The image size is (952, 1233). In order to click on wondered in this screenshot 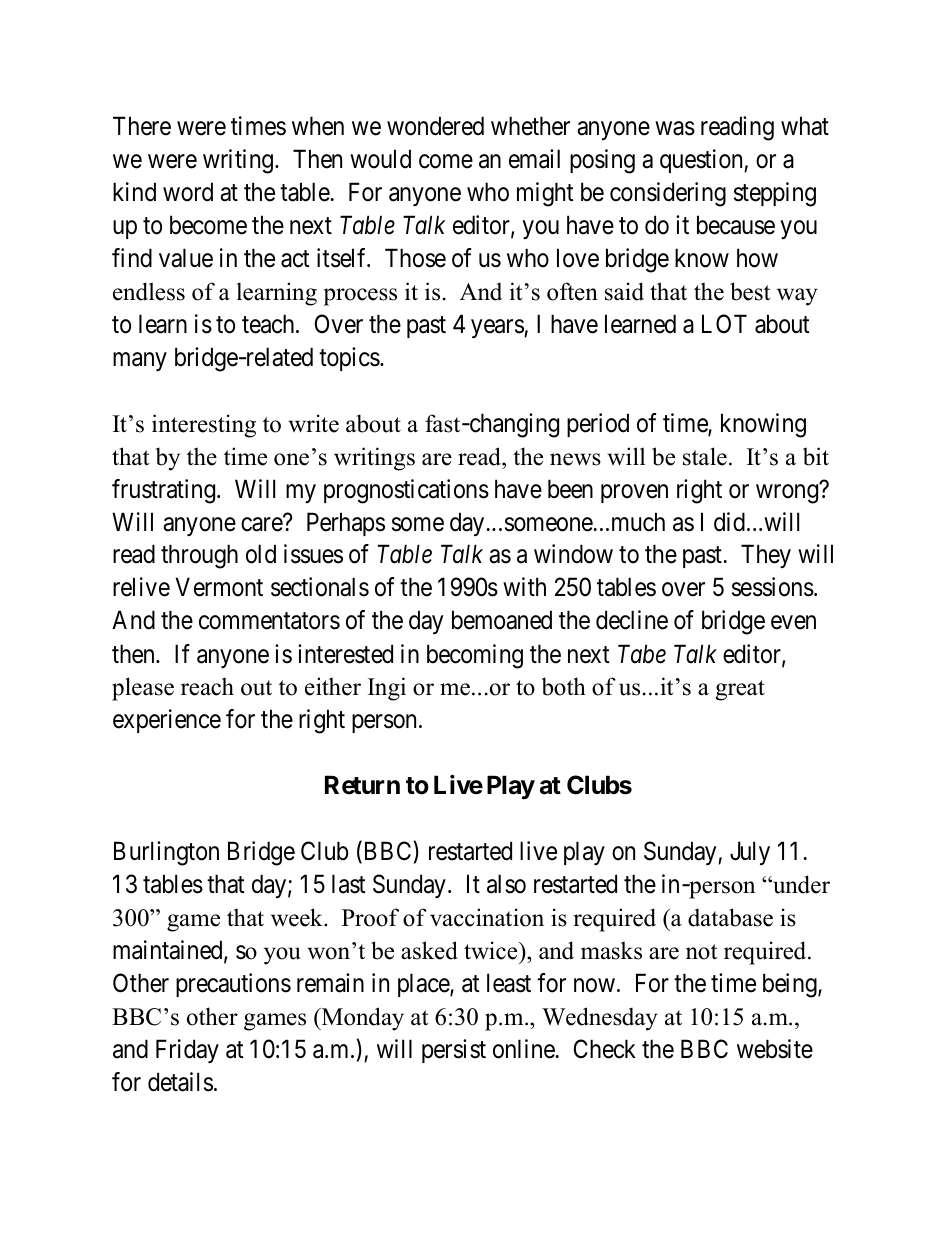, I will do `click(435, 126)`.
